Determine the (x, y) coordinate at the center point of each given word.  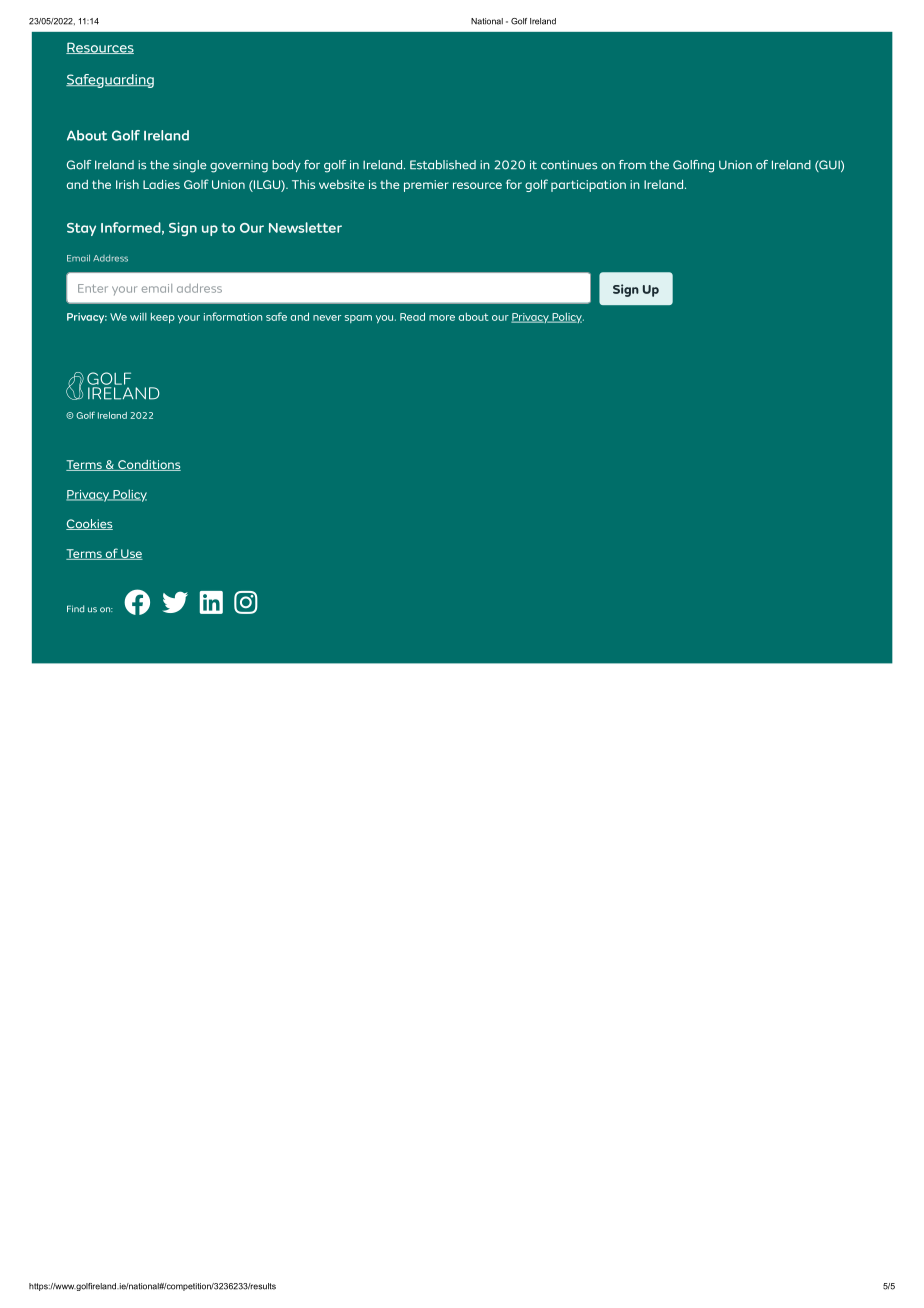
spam (358, 319)
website (342, 184)
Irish (127, 184)
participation (588, 186)
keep (163, 318)
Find (75, 609)
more (442, 318)
